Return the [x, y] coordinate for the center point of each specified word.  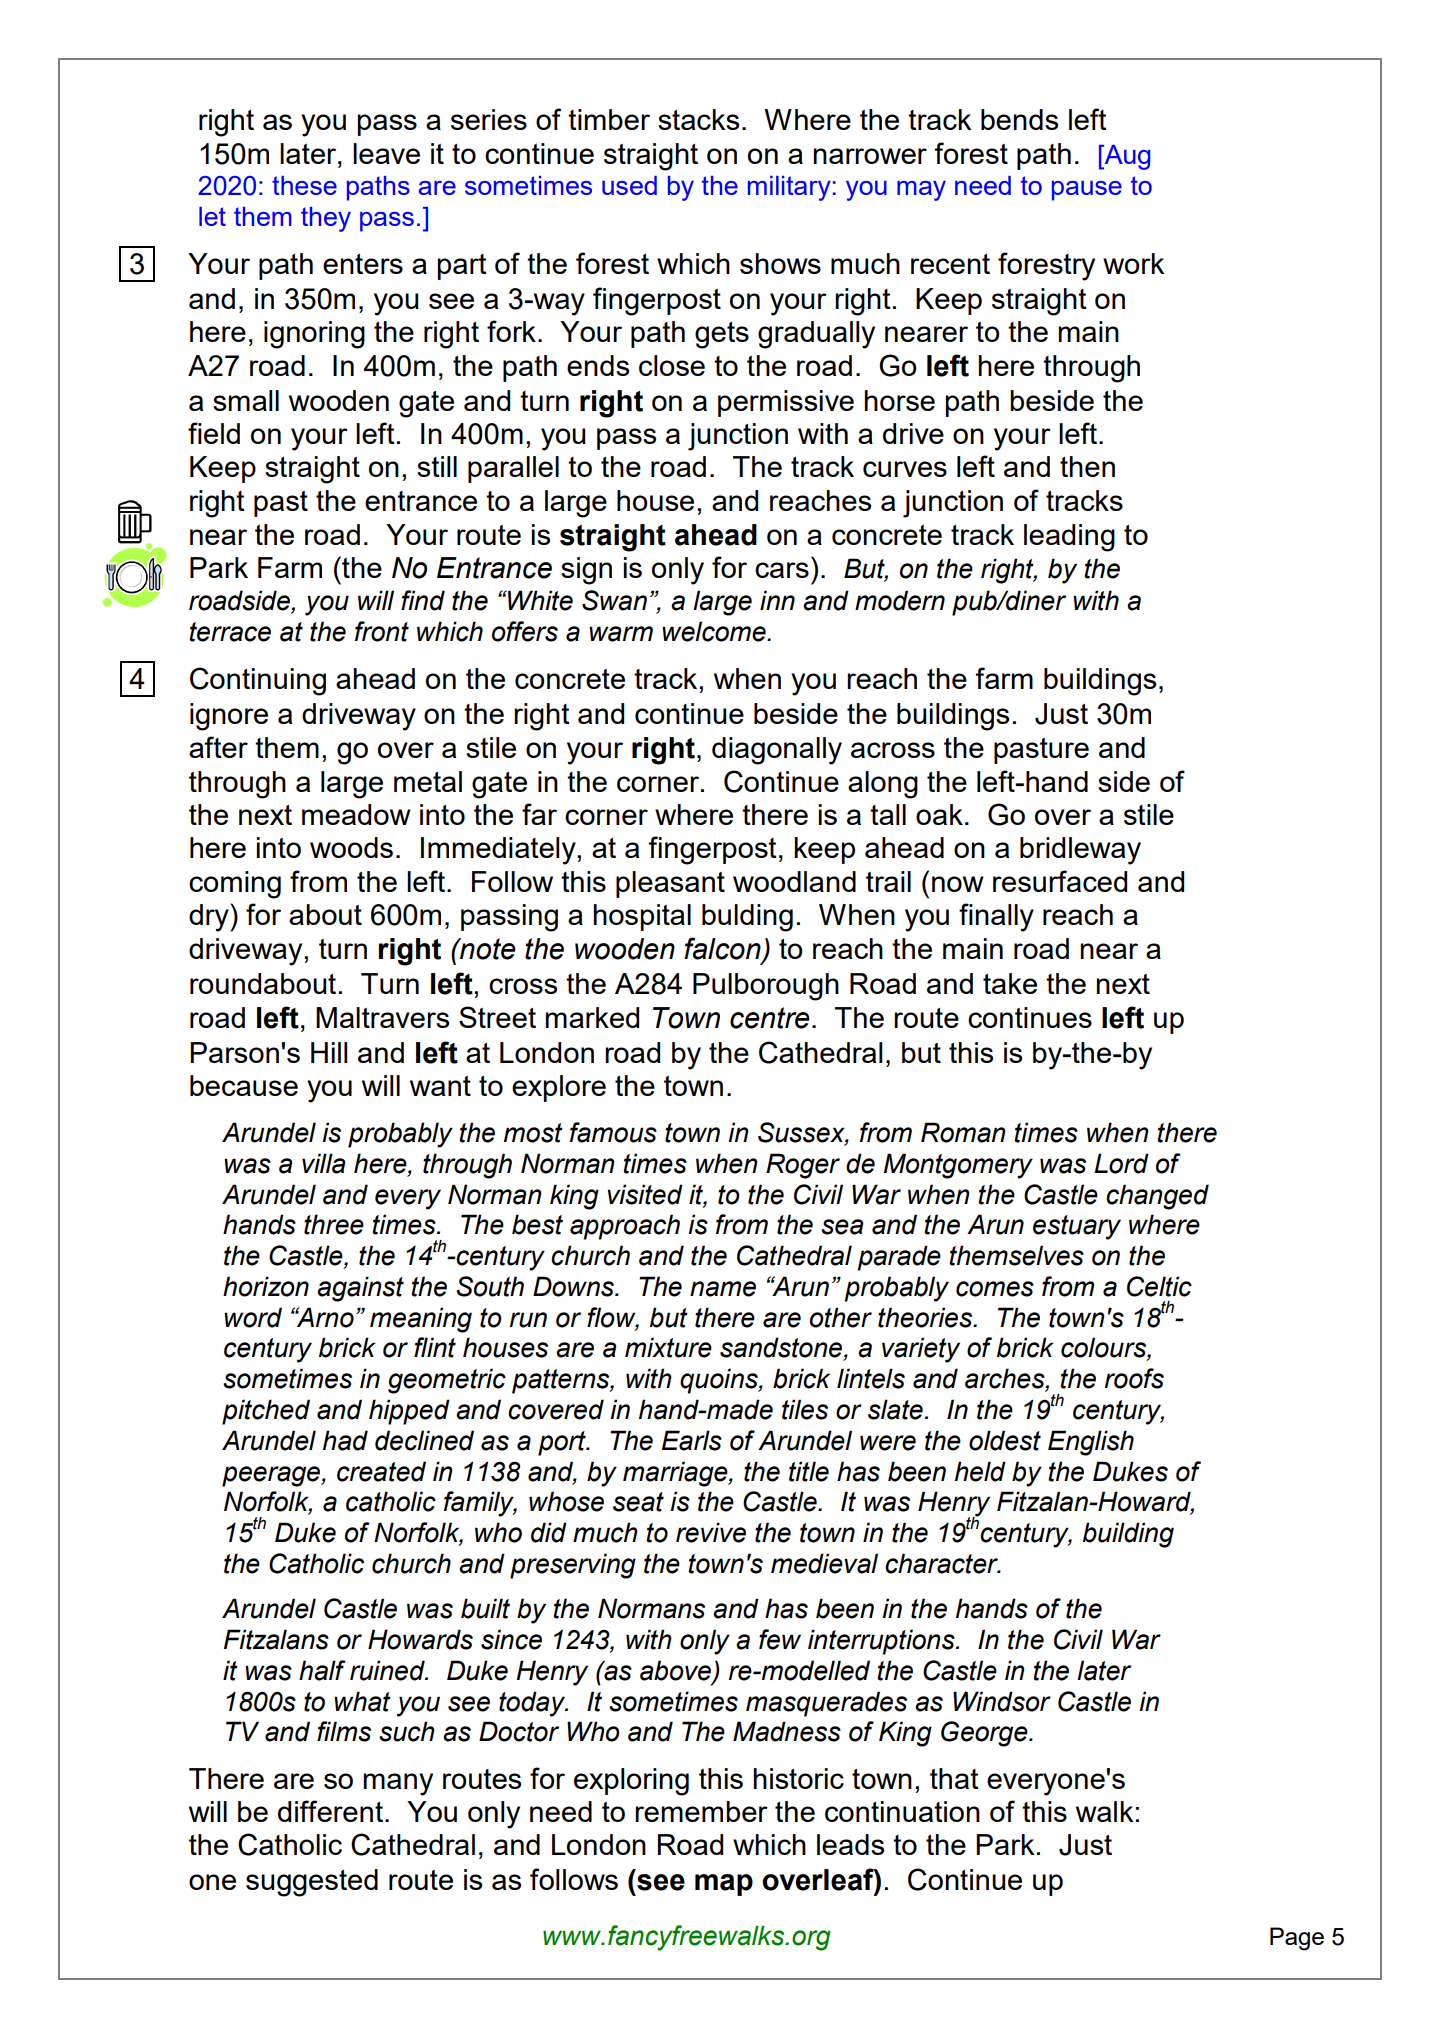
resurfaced [1060, 881]
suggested [312, 1883]
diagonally [777, 751]
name [723, 1289]
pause [1087, 191]
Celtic [1159, 1286]
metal [428, 781]
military [789, 188]
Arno [324, 1317]
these [304, 185]
